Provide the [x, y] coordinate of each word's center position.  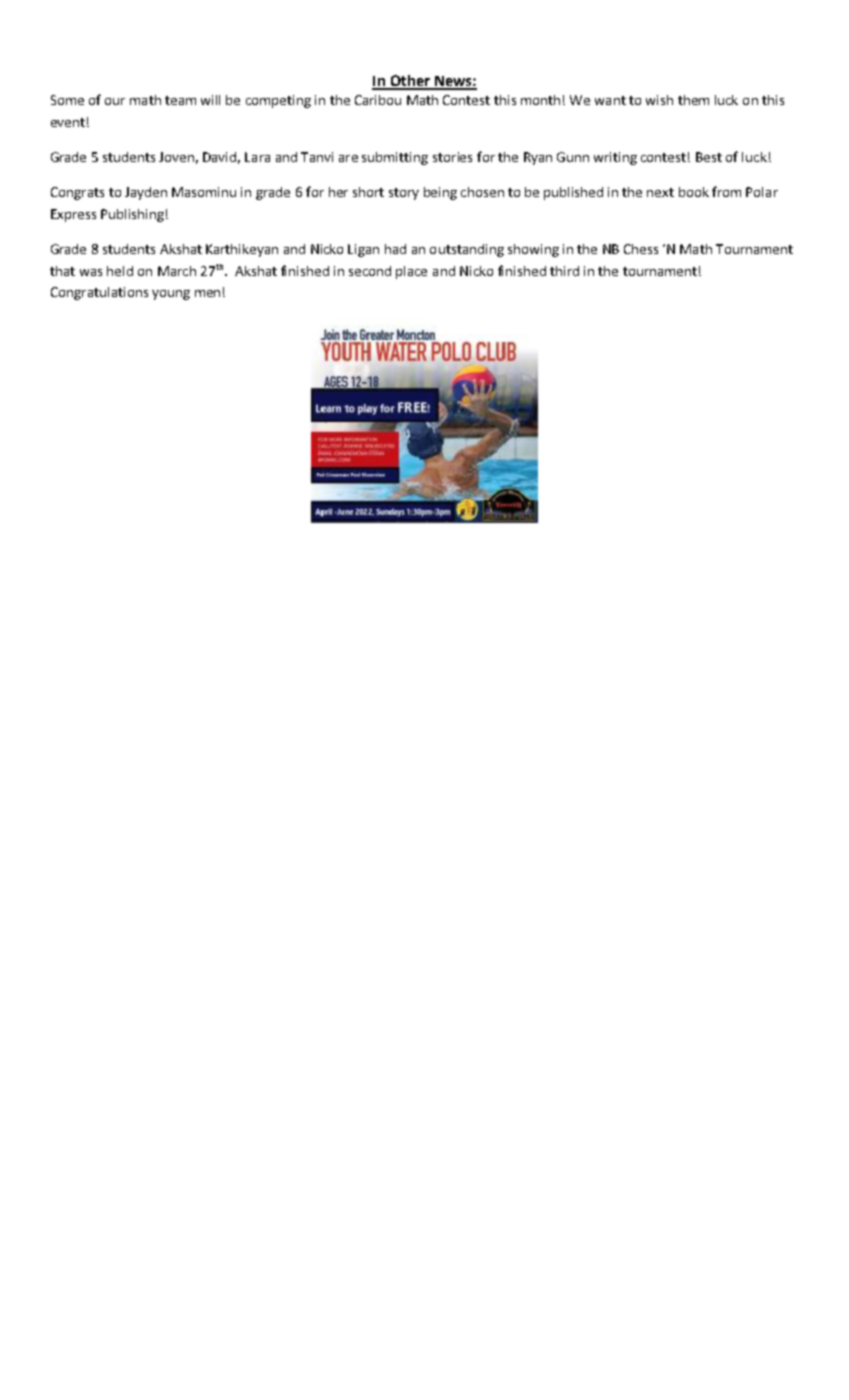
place [411, 272]
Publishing [132, 215]
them [693, 100]
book [694, 192]
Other [410, 82]
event [68, 122]
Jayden [146, 193]
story [404, 194]
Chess [641, 249]
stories [452, 157]
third [564, 271]
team [180, 100]
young [171, 295]
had [395, 249]
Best [709, 157]
